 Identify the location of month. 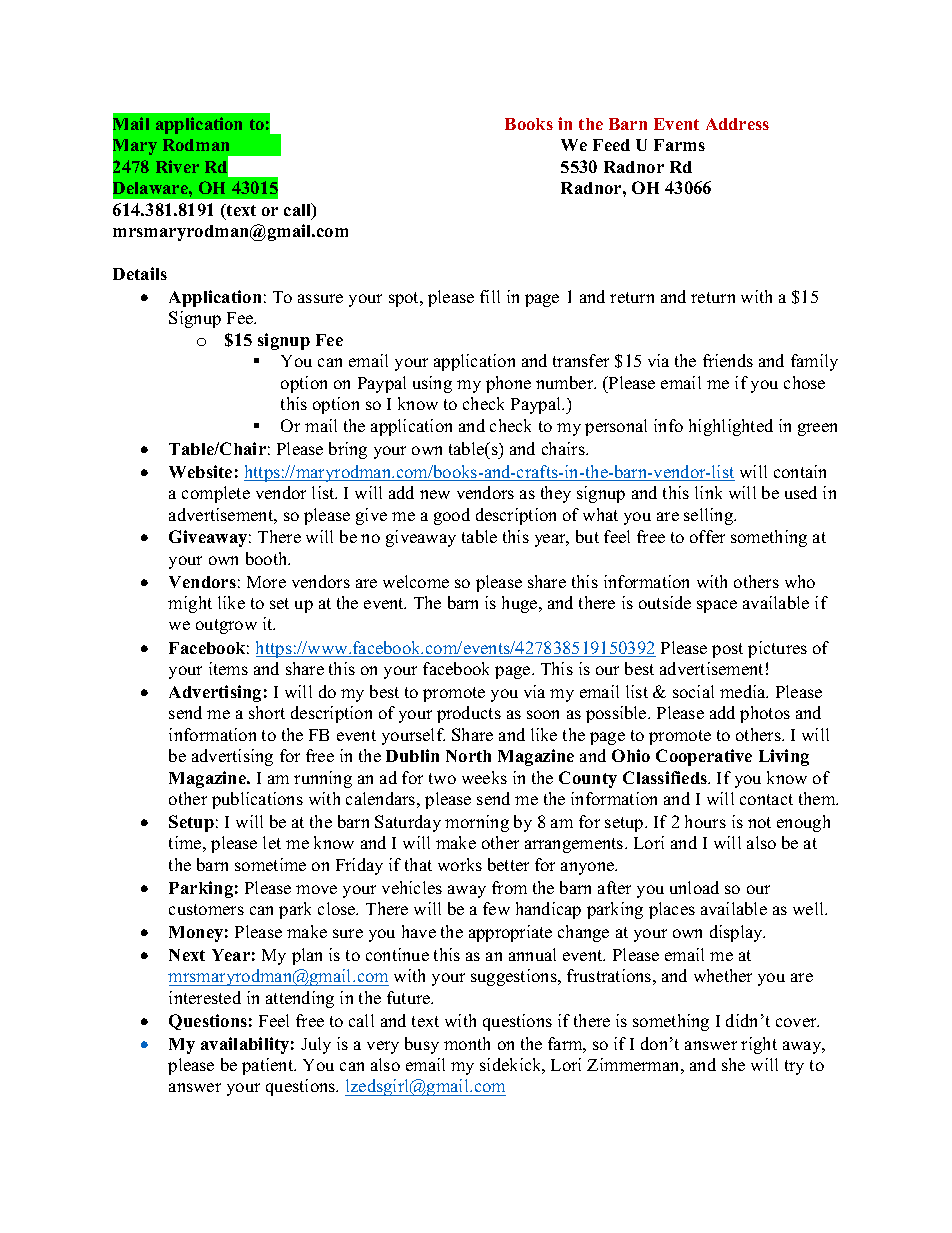
(467, 1043).
